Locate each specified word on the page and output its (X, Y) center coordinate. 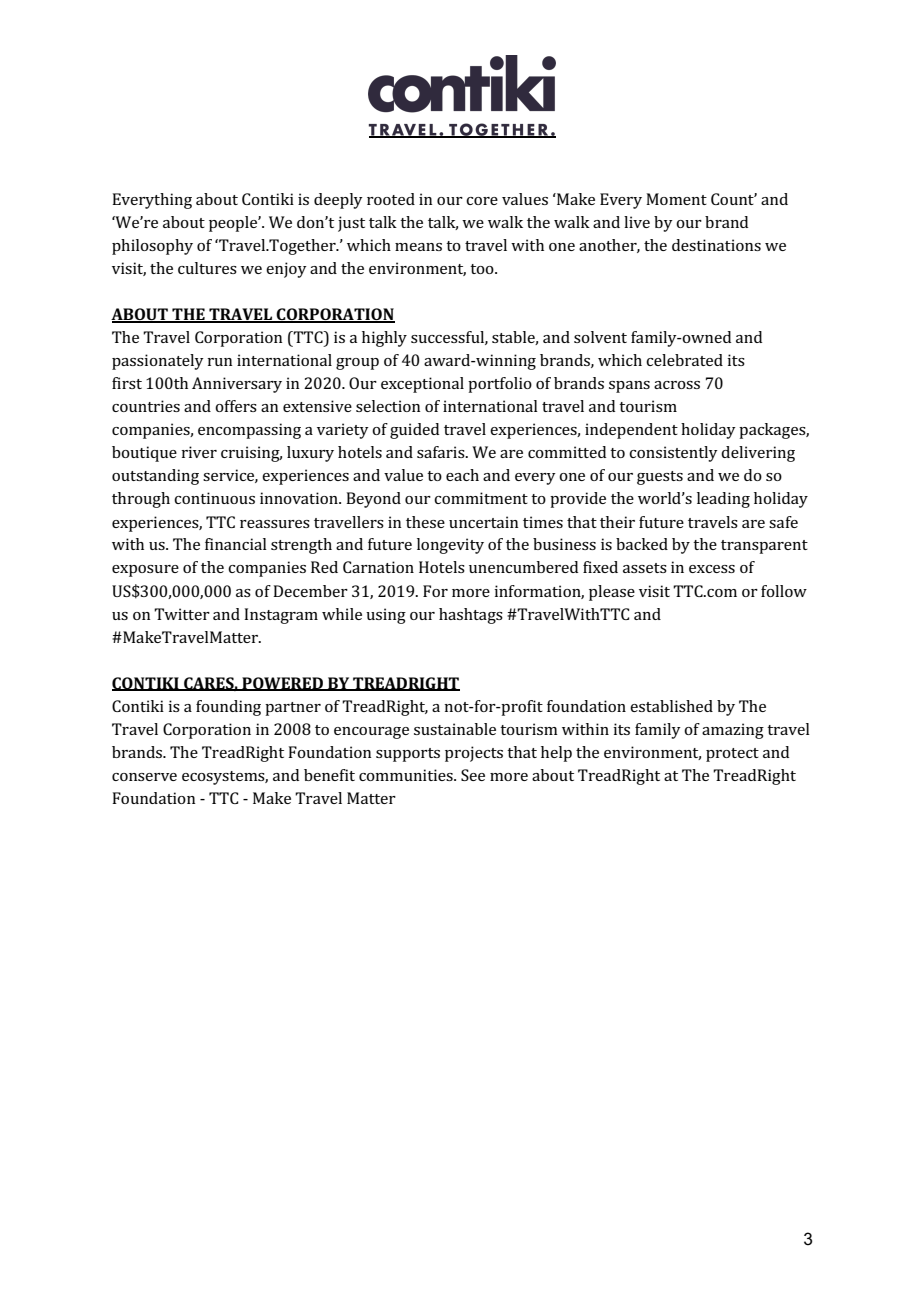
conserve (144, 777)
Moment (676, 199)
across (677, 385)
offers (236, 406)
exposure (145, 571)
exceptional (422, 385)
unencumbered (523, 567)
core (482, 201)
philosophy (152, 247)
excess (712, 569)
